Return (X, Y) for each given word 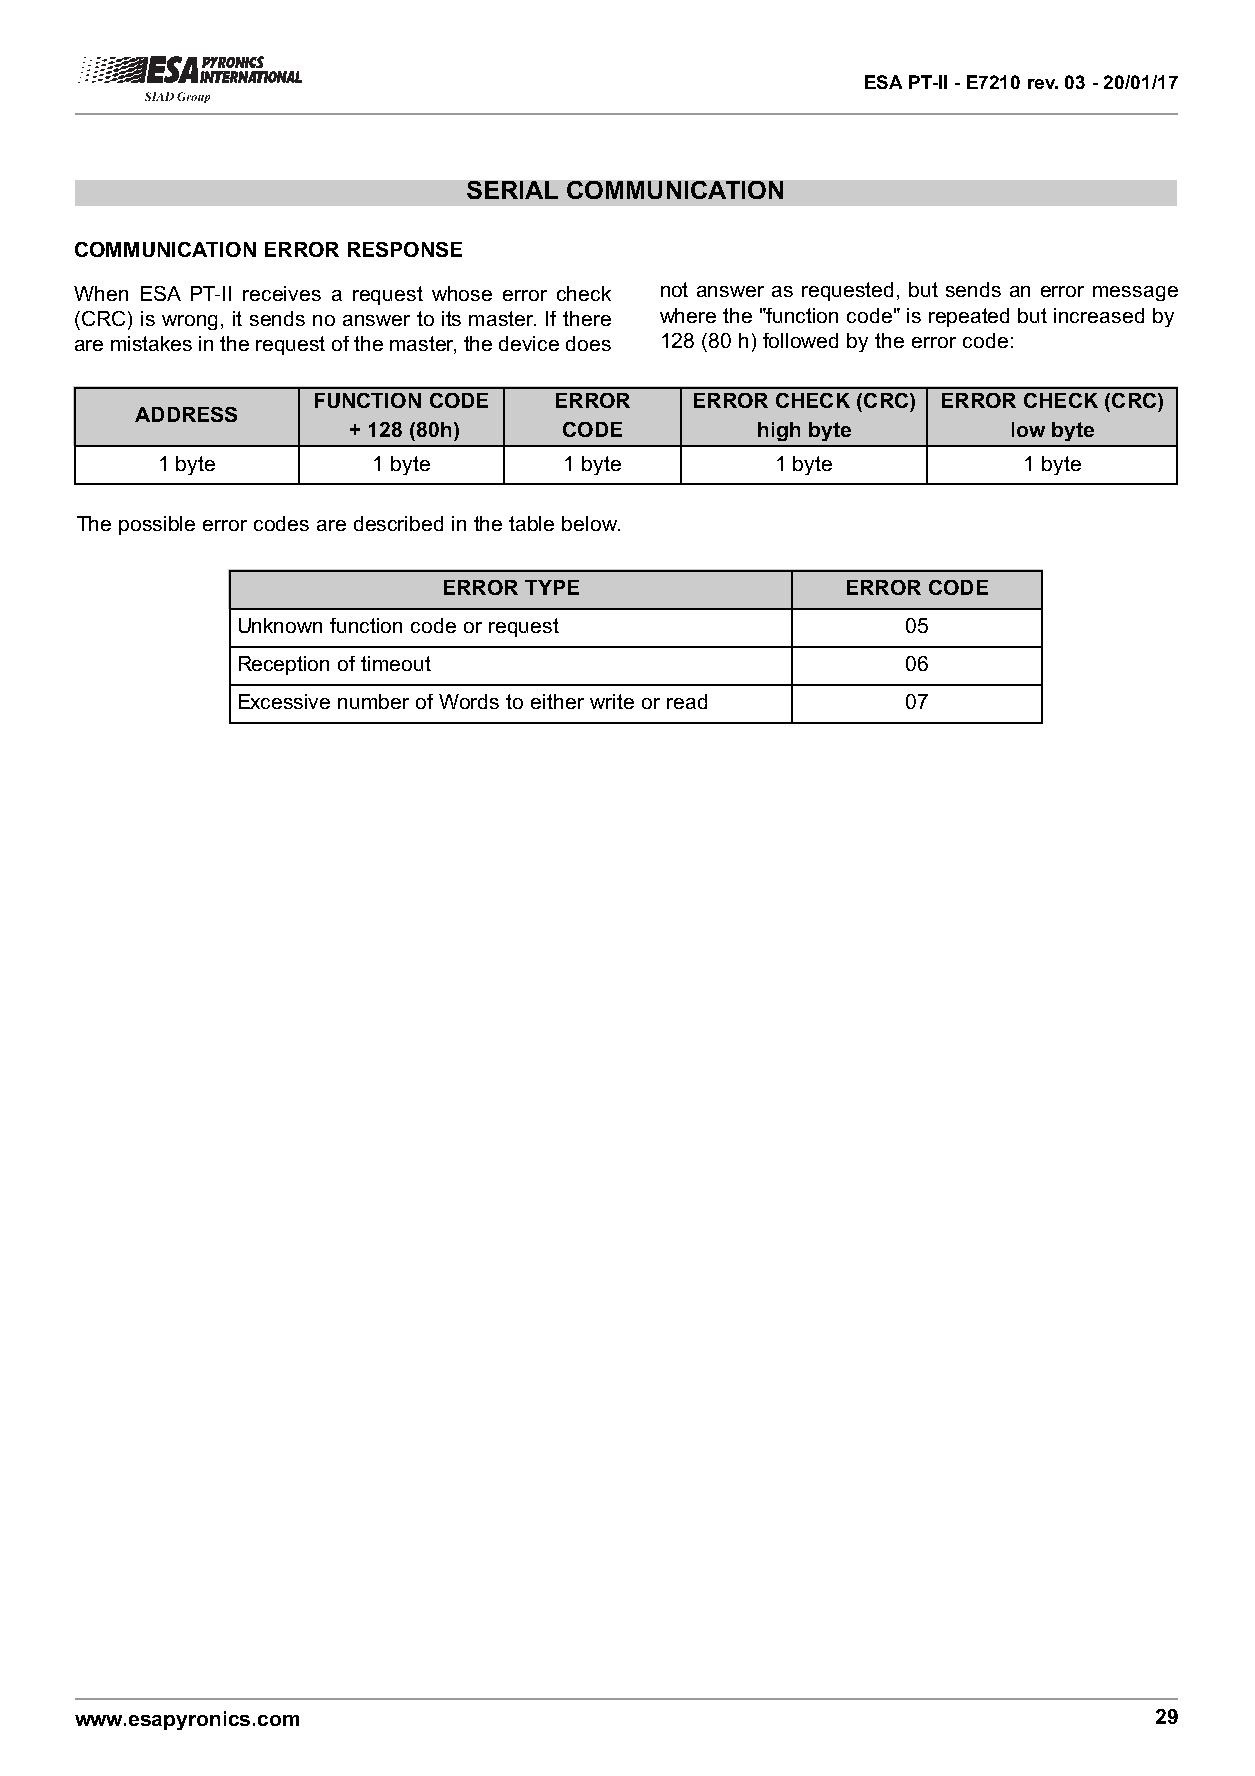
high (779, 431)
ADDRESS (186, 414)
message (1135, 293)
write (612, 701)
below (591, 523)
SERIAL (512, 190)
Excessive (284, 701)
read (687, 701)
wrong (189, 322)
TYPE (552, 587)
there (587, 318)
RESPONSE (405, 249)
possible (157, 525)
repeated (969, 317)
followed (800, 340)
